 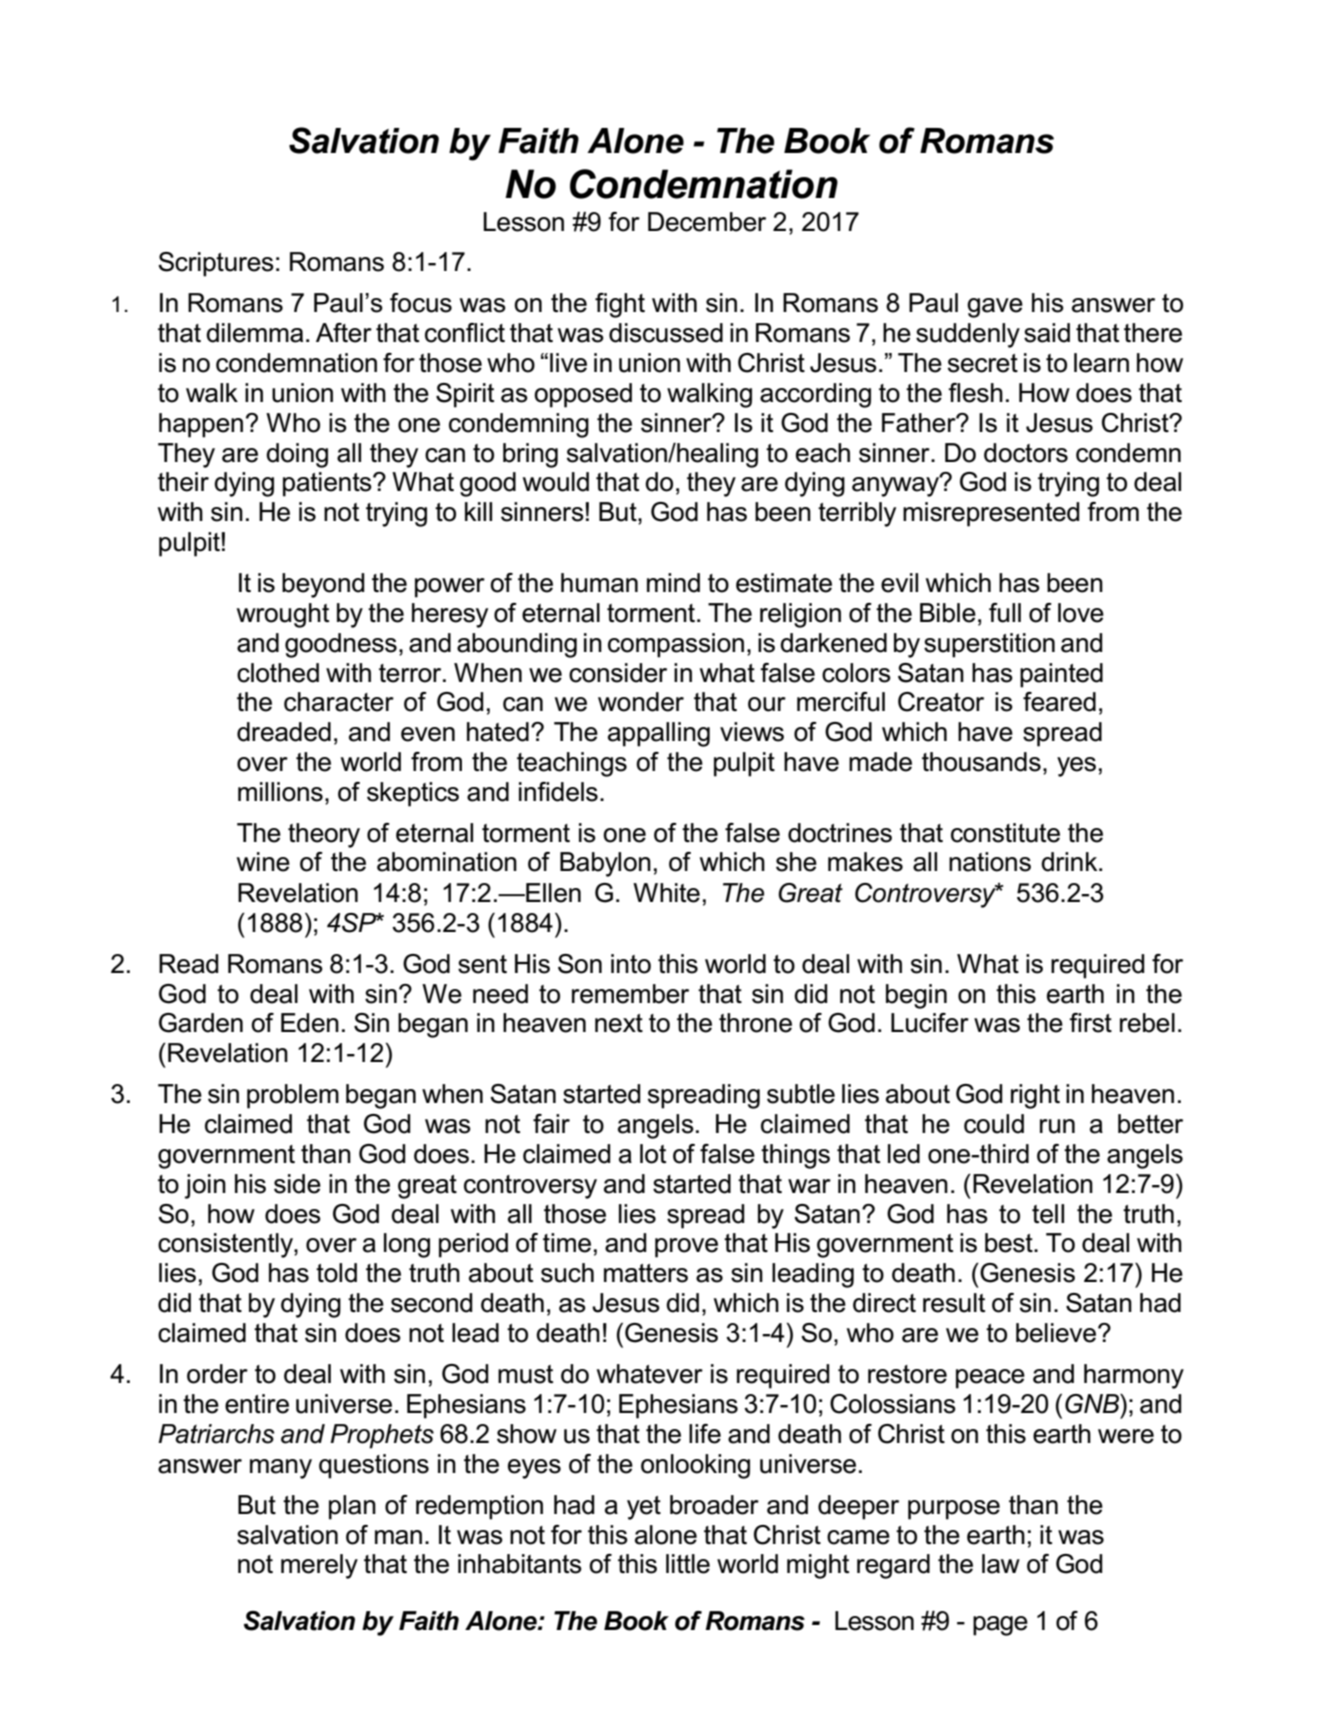 What do you see at coordinates (216, 264) in the image?
I see `Scriptures` at bounding box center [216, 264].
